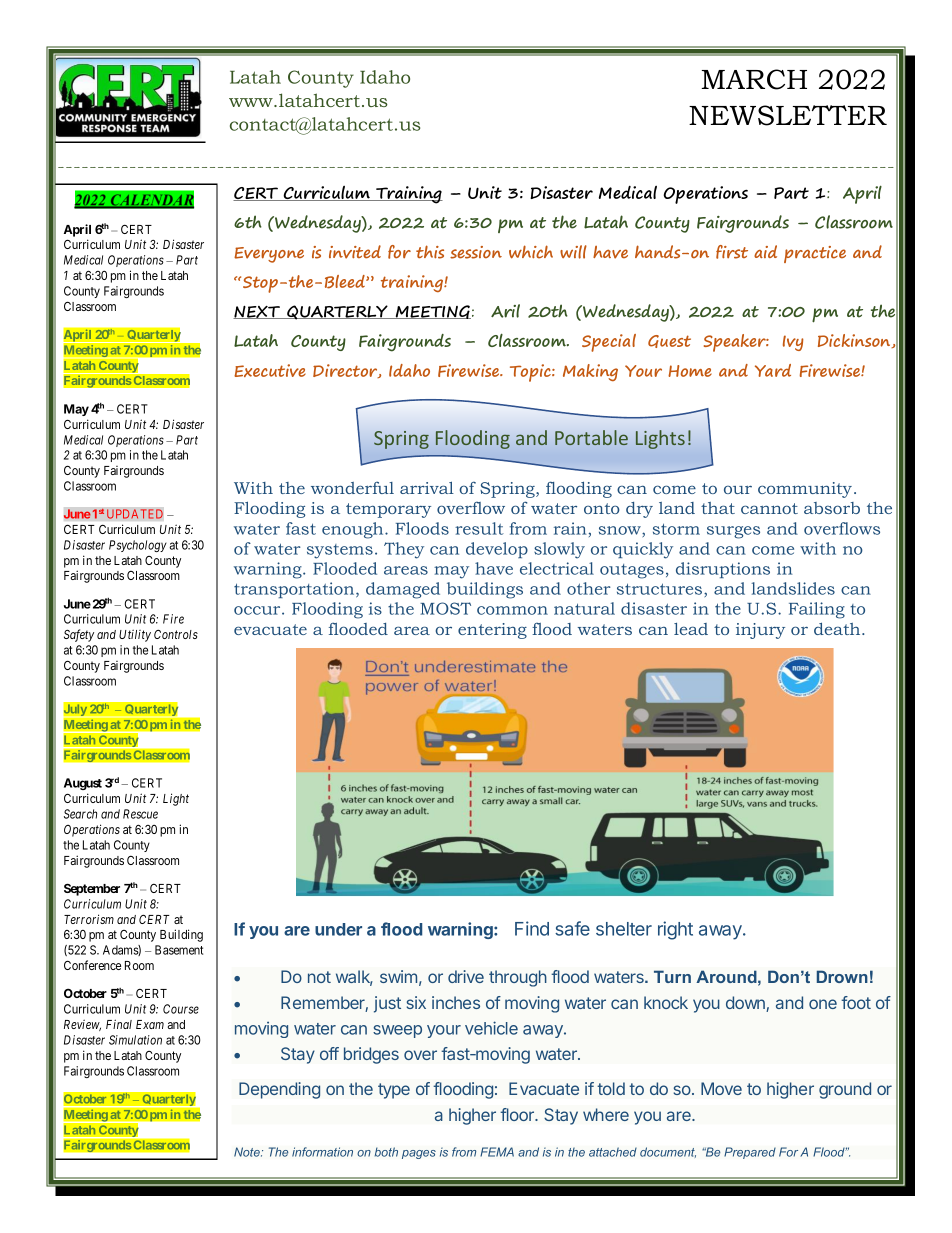  What do you see at coordinates (760, 631) in the screenshot?
I see `injury` at bounding box center [760, 631].
